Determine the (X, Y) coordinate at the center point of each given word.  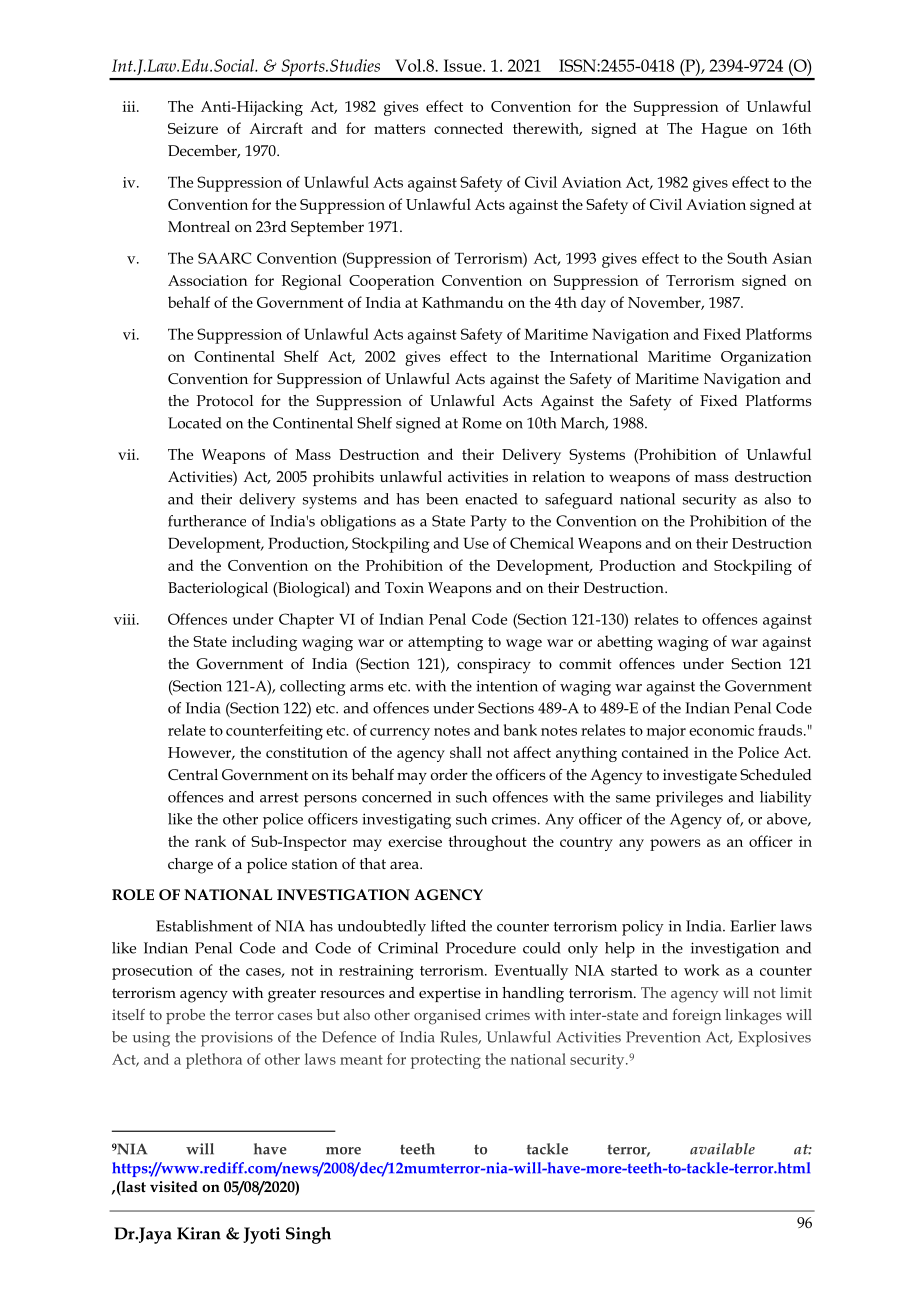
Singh (308, 1235)
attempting (445, 643)
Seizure (193, 128)
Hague (724, 130)
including (264, 643)
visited (174, 1186)
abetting (625, 643)
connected (468, 128)
